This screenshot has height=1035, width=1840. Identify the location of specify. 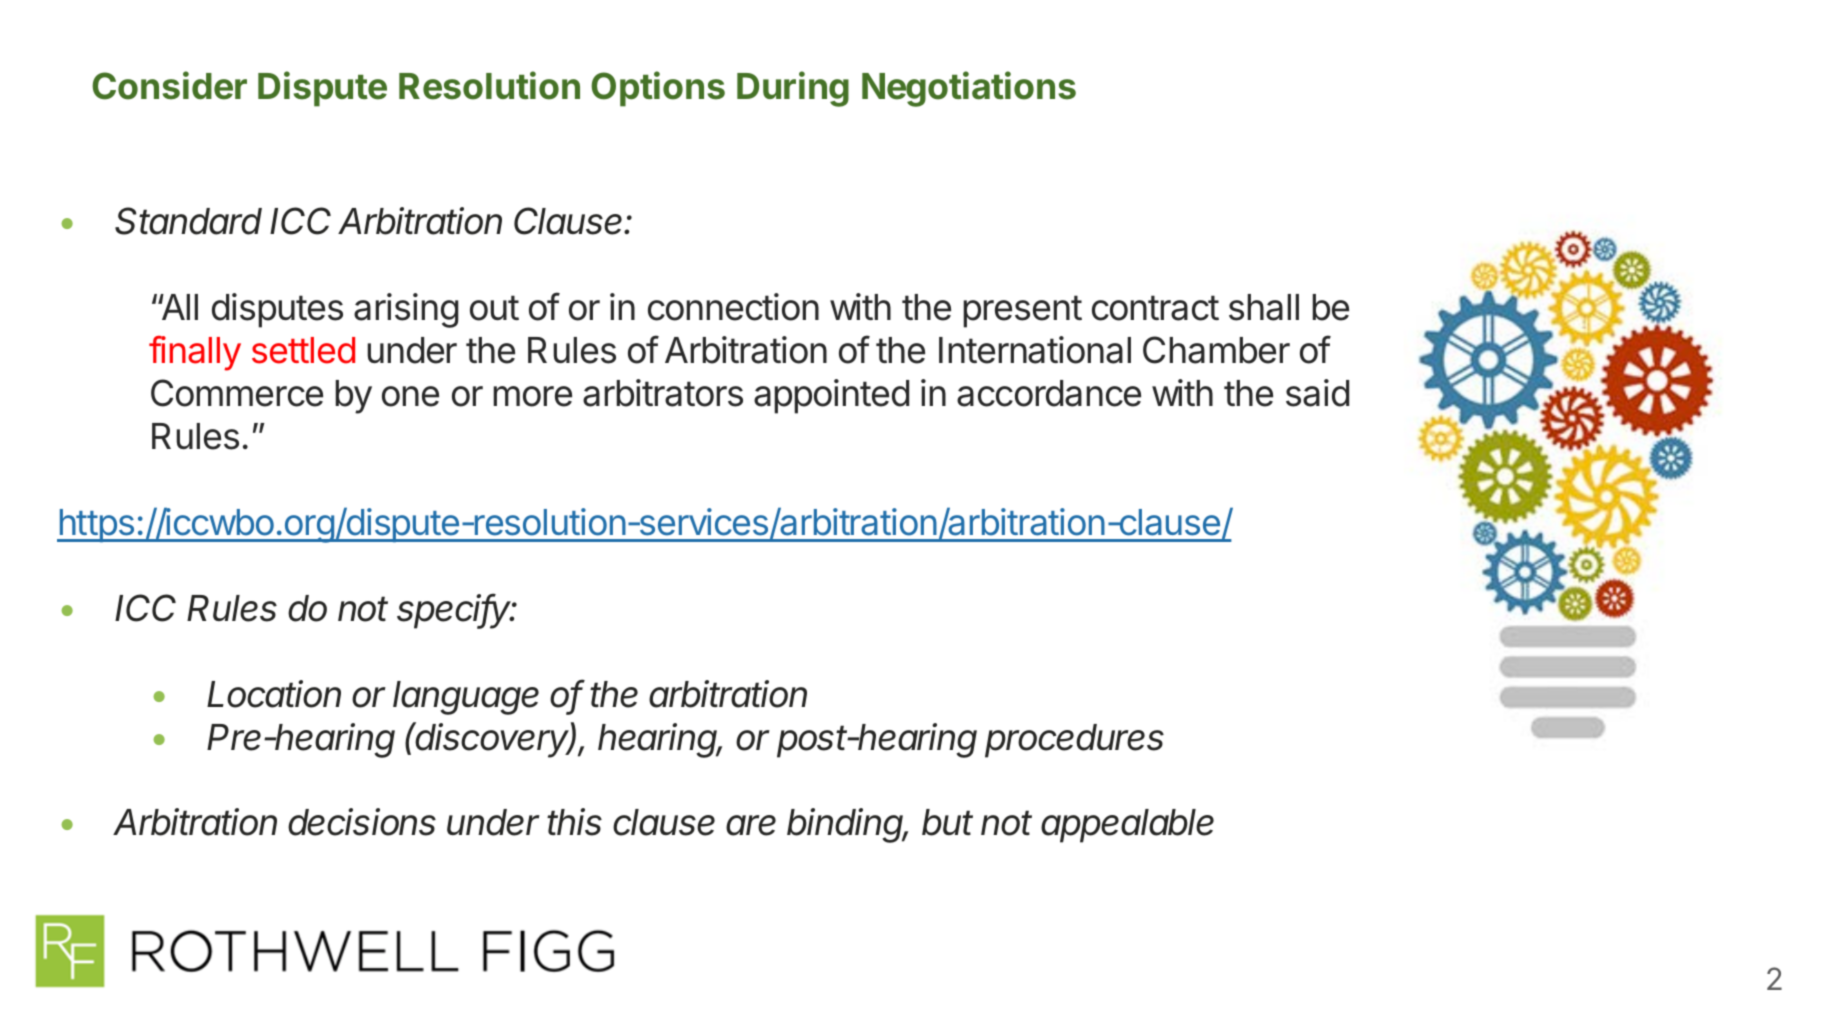
(456, 611).
